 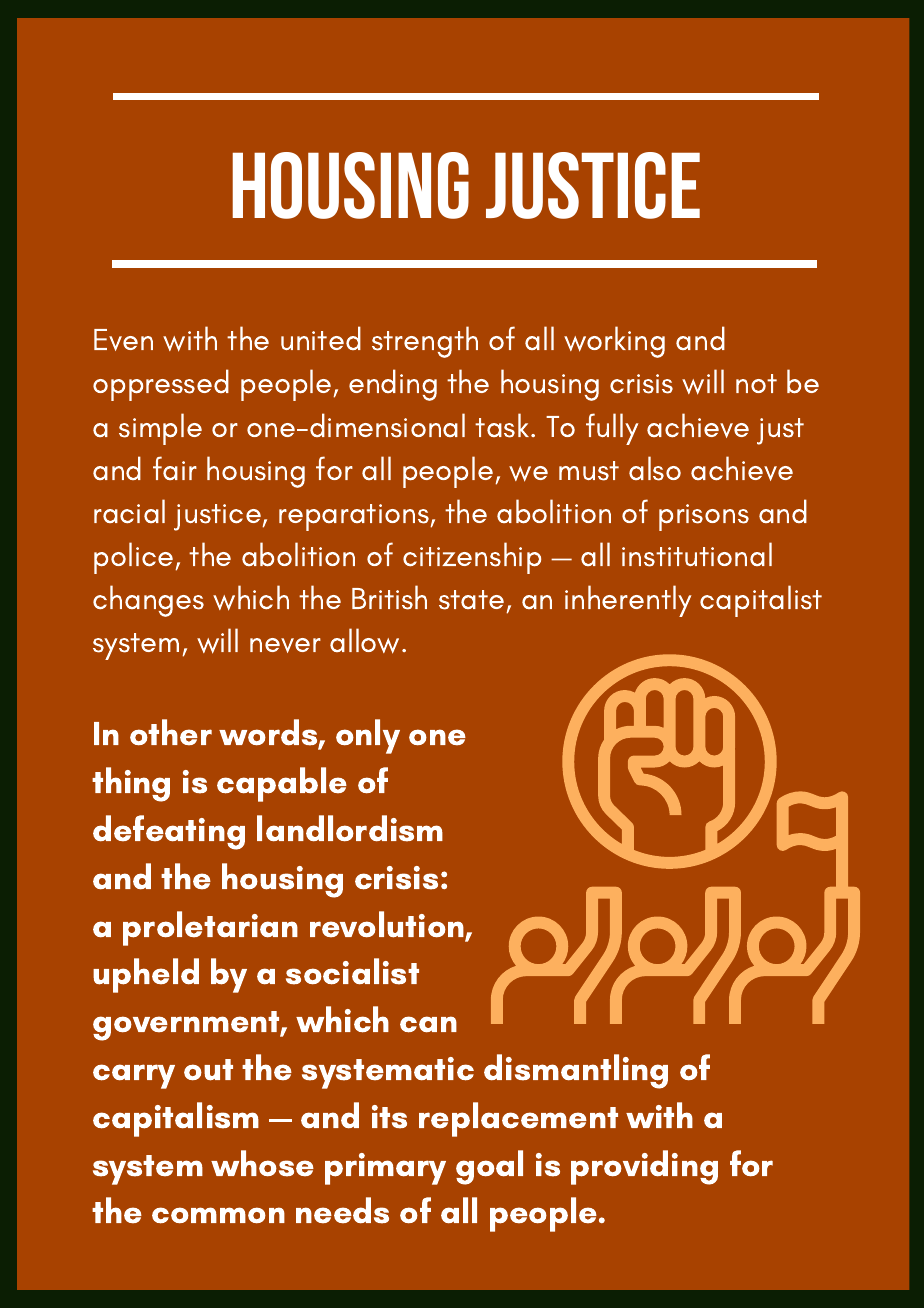 I want to click on state, so click(x=471, y=600).
